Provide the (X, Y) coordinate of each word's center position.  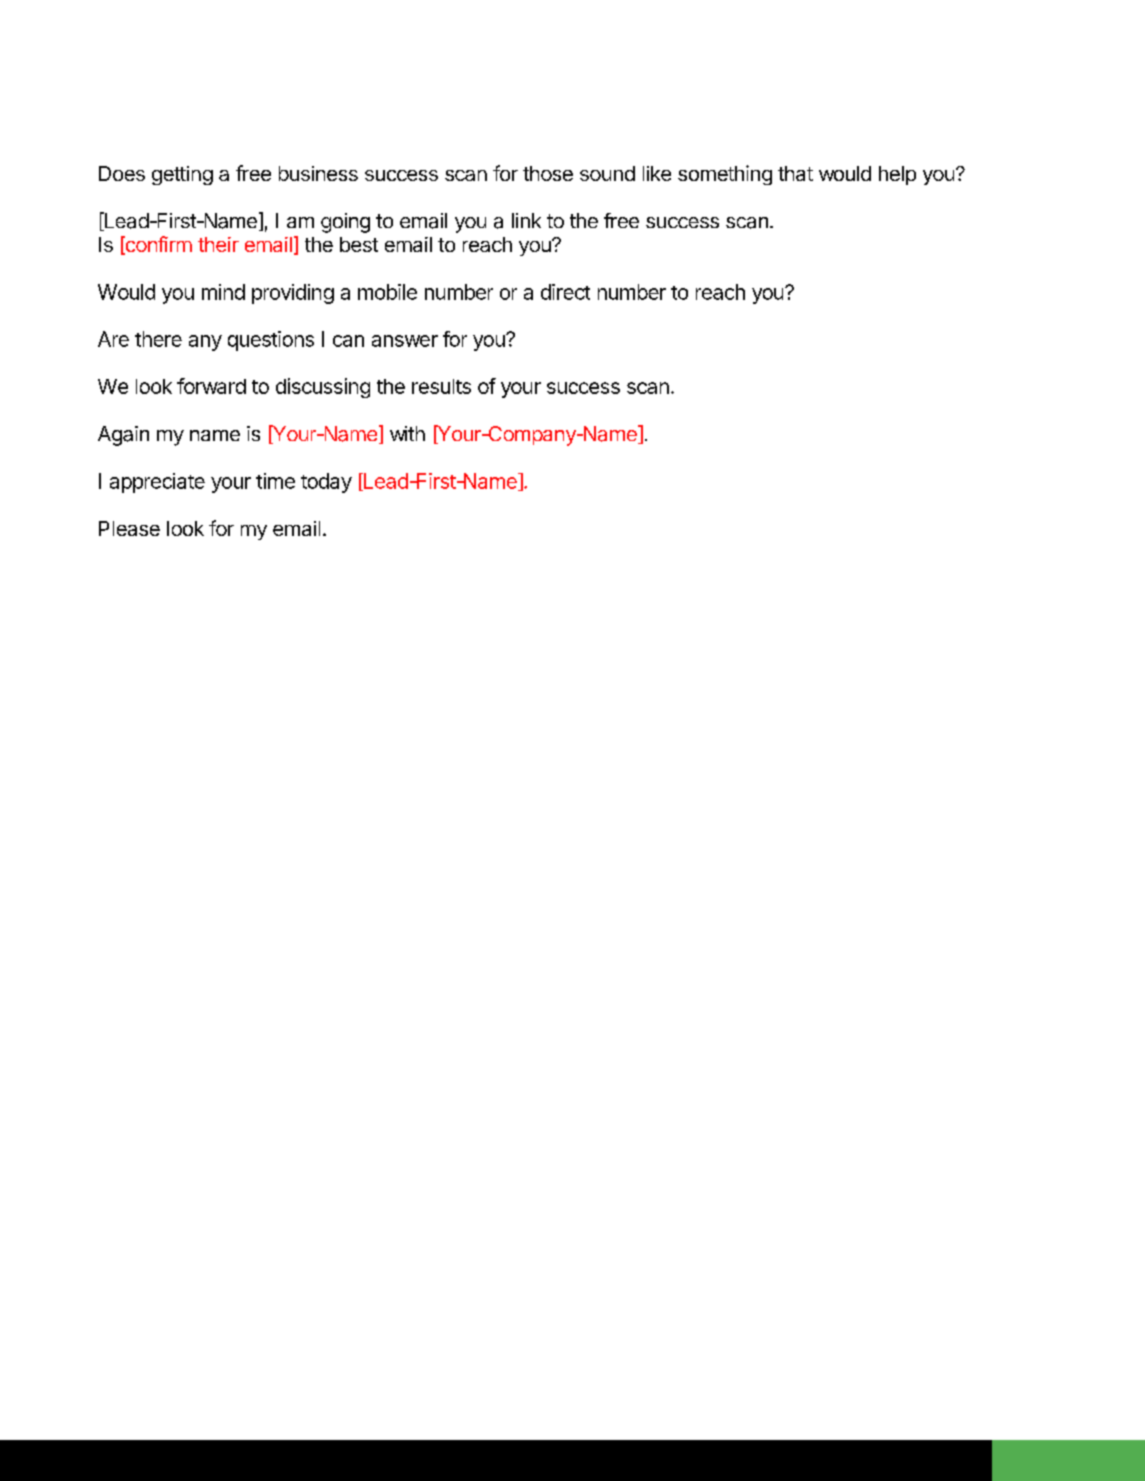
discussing (323, 388)
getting (182, 175)
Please (129, 528)
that (795, 173)
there (158, 339)
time (275, 481)
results (441, 386)
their (218, 244)
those (548, 173)
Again (123, 436)
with (407, 433)
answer (405, 341)
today (326, 483)
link (526, 220)
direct (565, 292)
